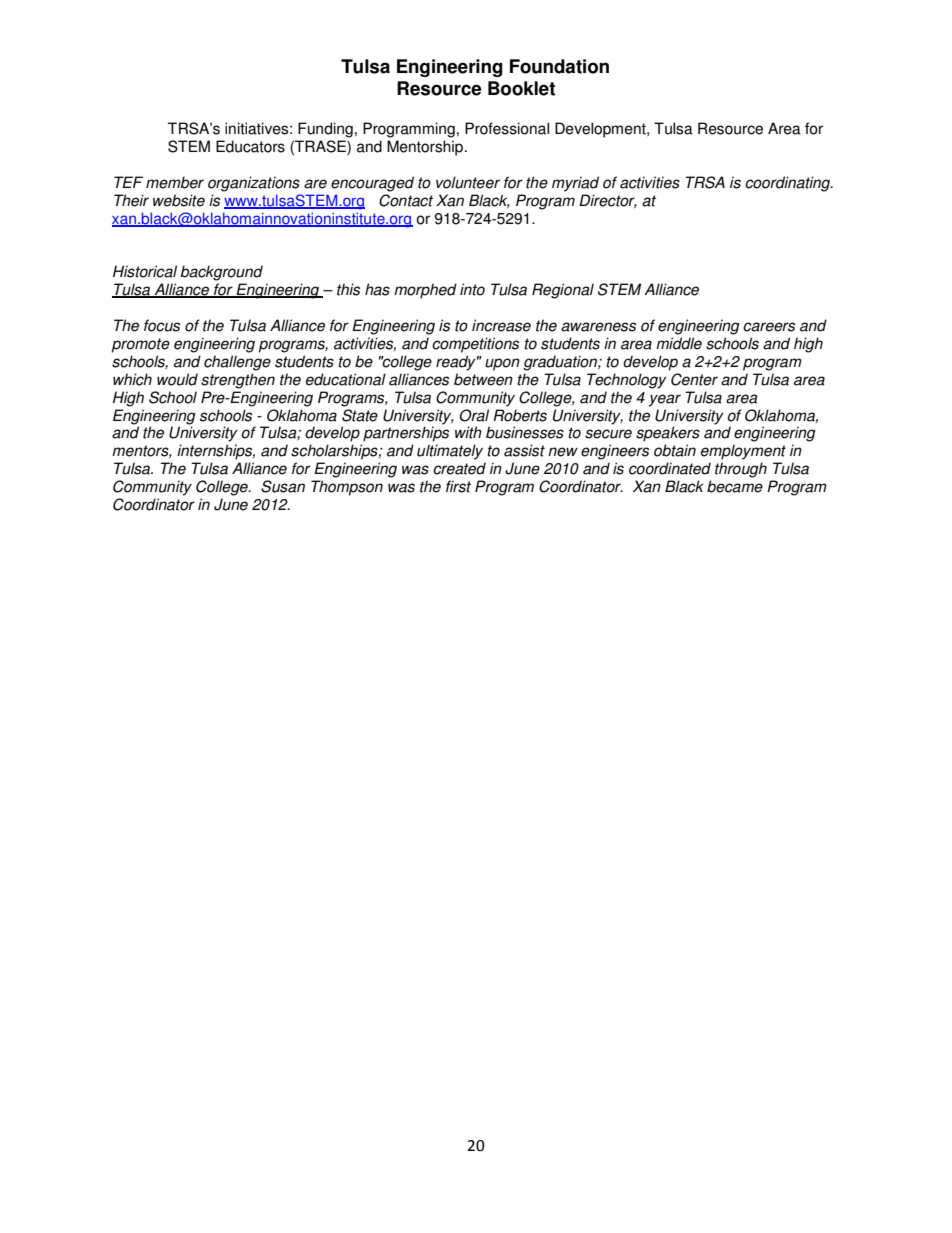 Image resolution: width=952 pixels, height=1233 pixels. I want to click on Booklet, so click(521, 88).
